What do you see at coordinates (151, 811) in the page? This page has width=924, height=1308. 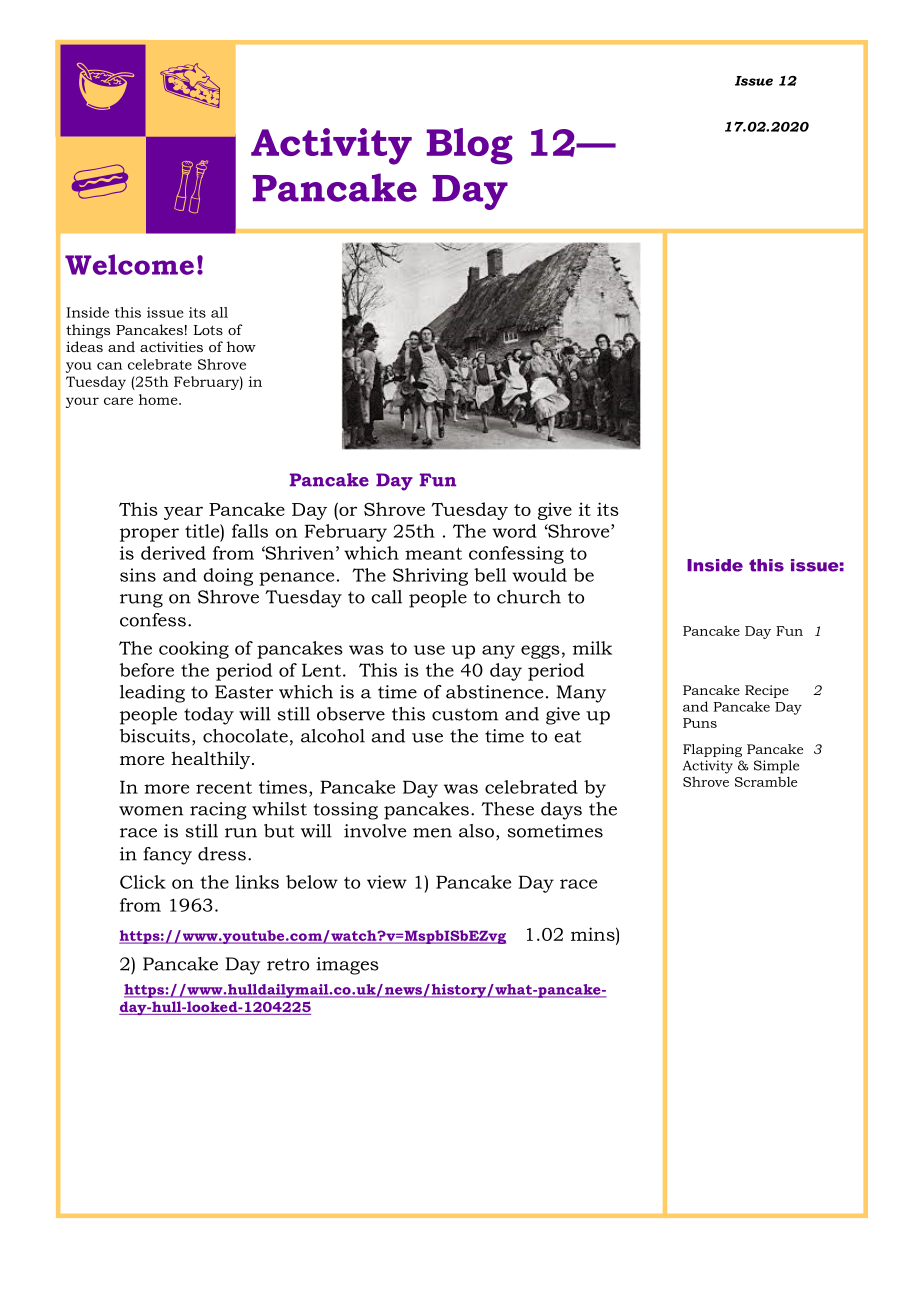 I see `women` at bounding box center [151, 811].
